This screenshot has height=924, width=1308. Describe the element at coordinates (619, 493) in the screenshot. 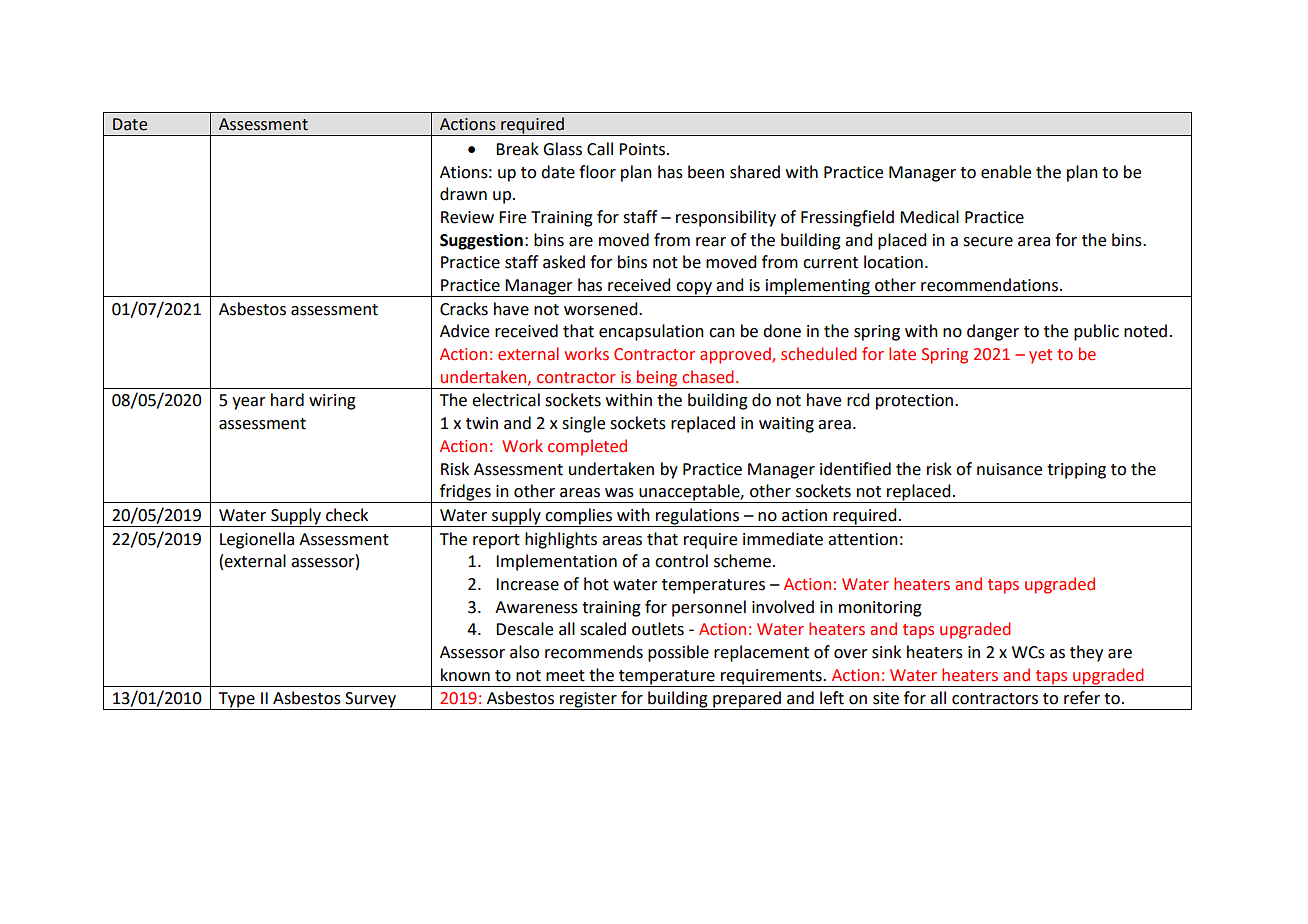

I see `was` at that location.
